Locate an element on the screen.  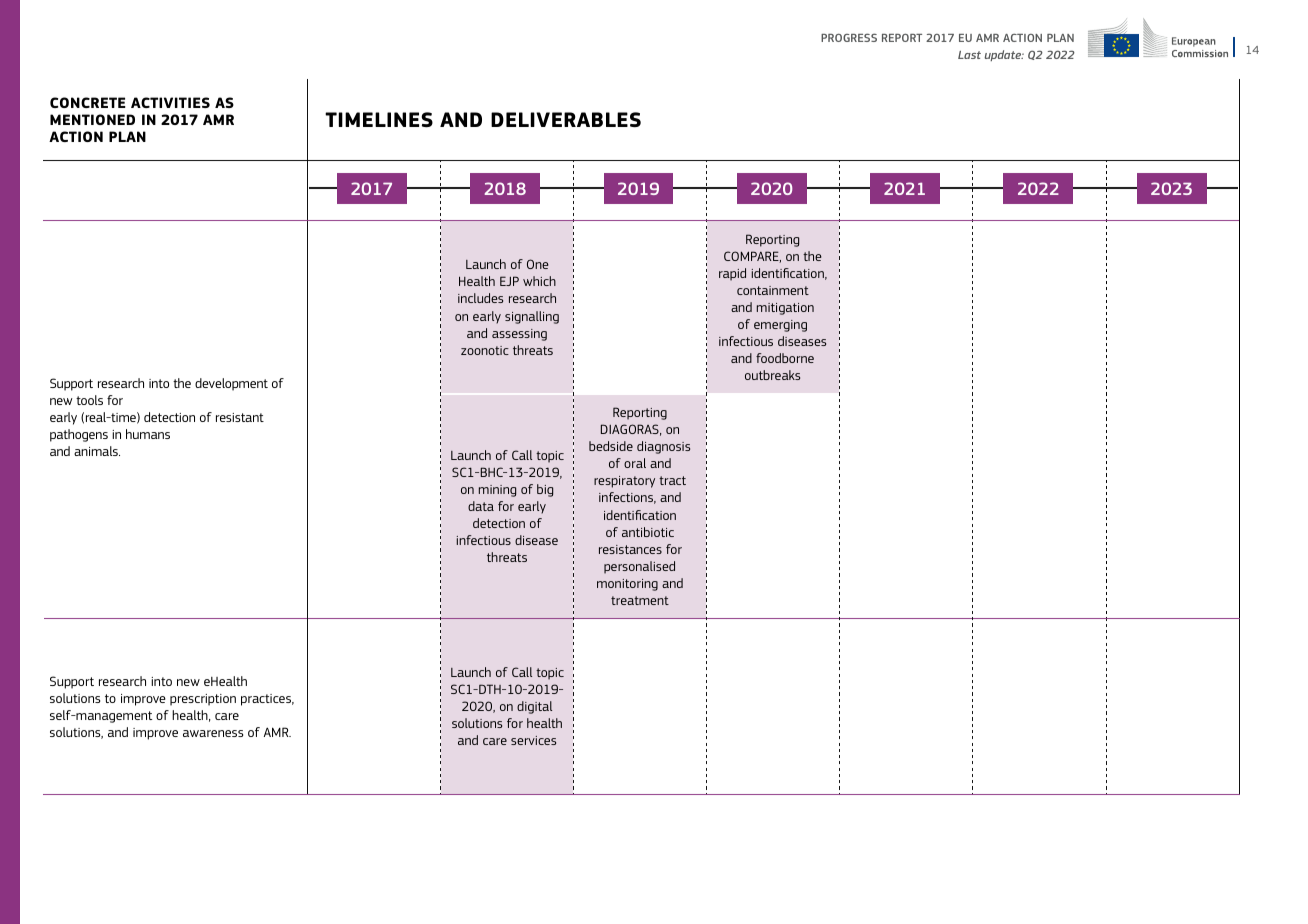
awareness is located at coordinates (213, 733).
